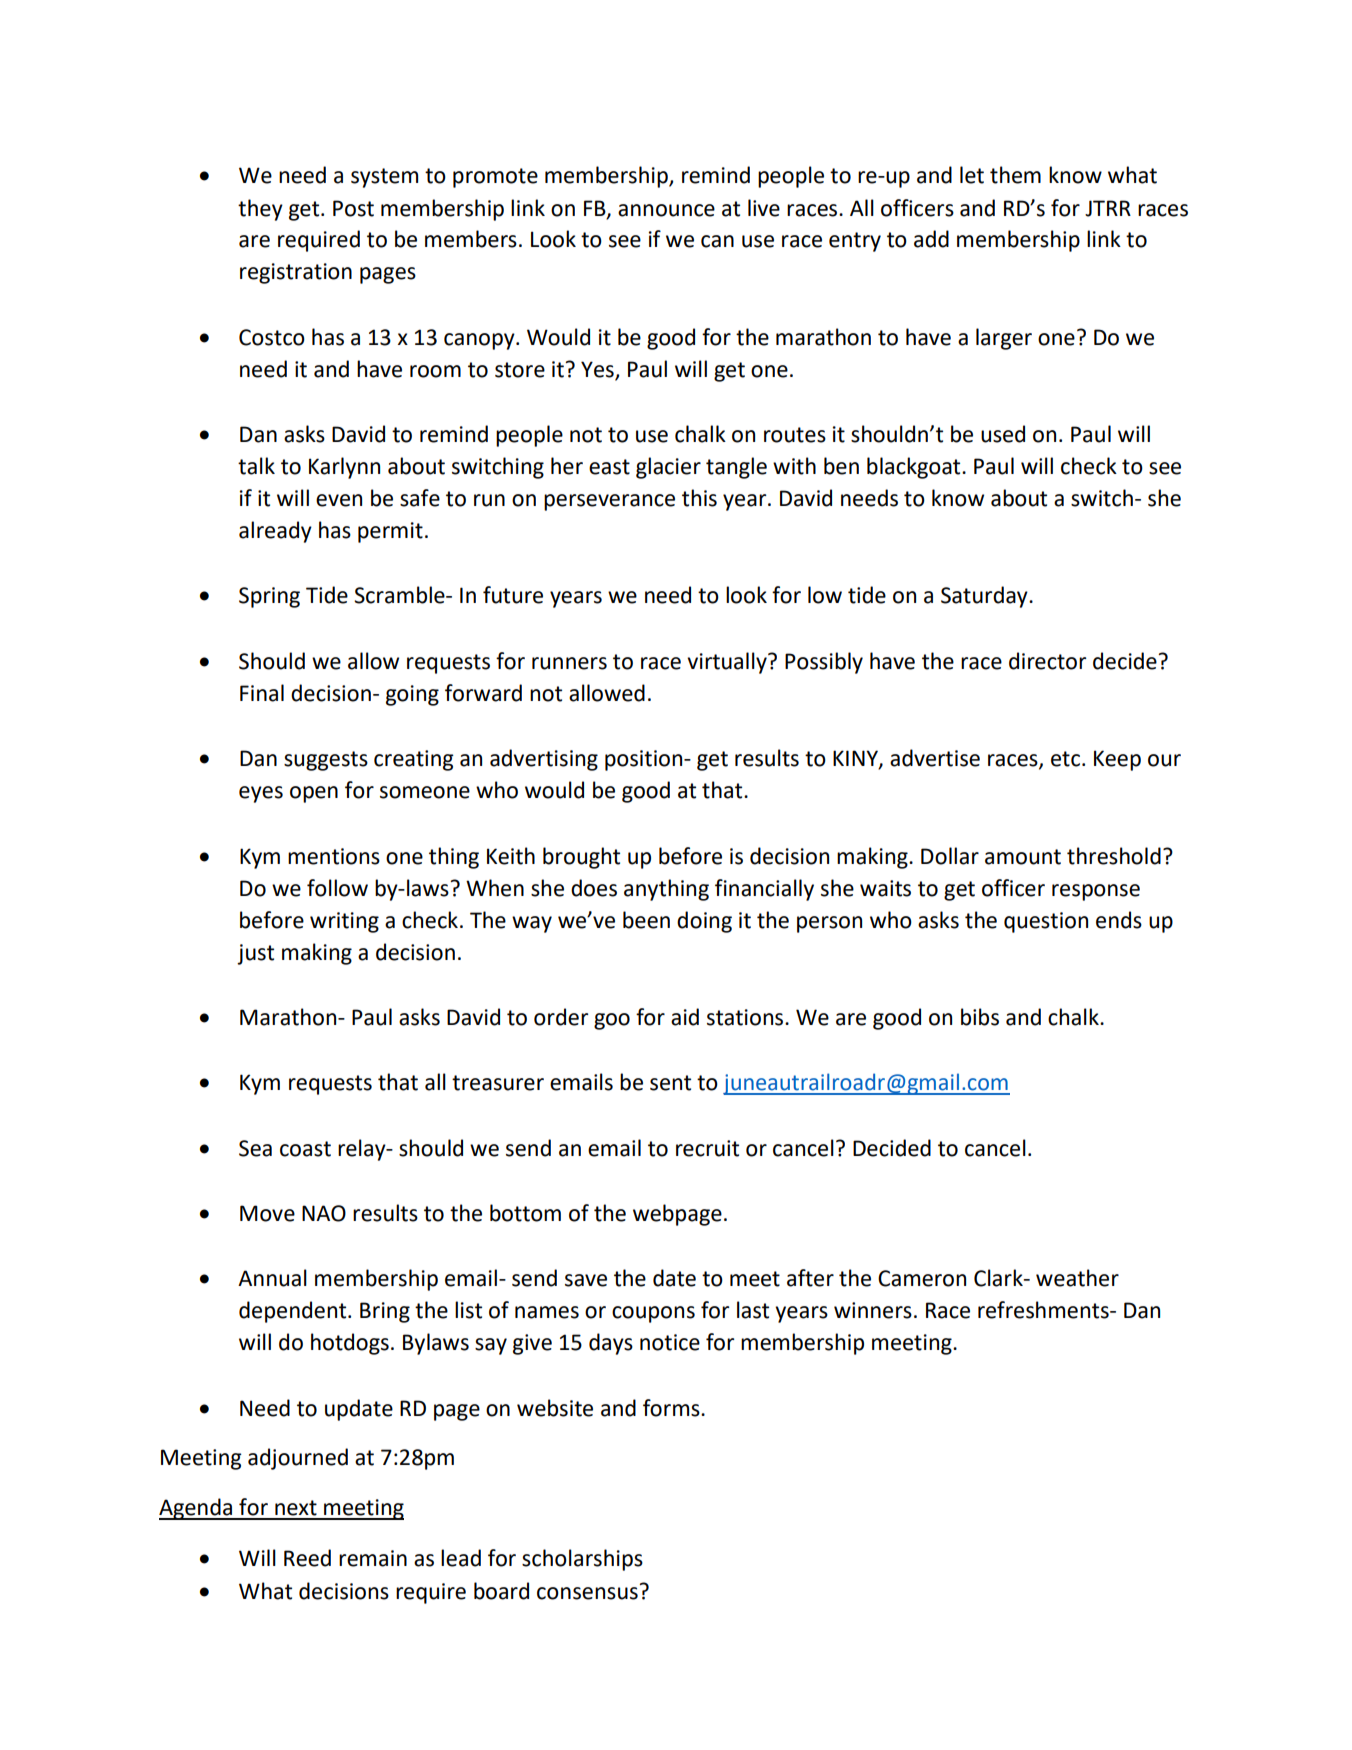 The image size is (1352, 1750). Describe the element at coordinates (670, 1083) in the image. I see `sent` at that location.
